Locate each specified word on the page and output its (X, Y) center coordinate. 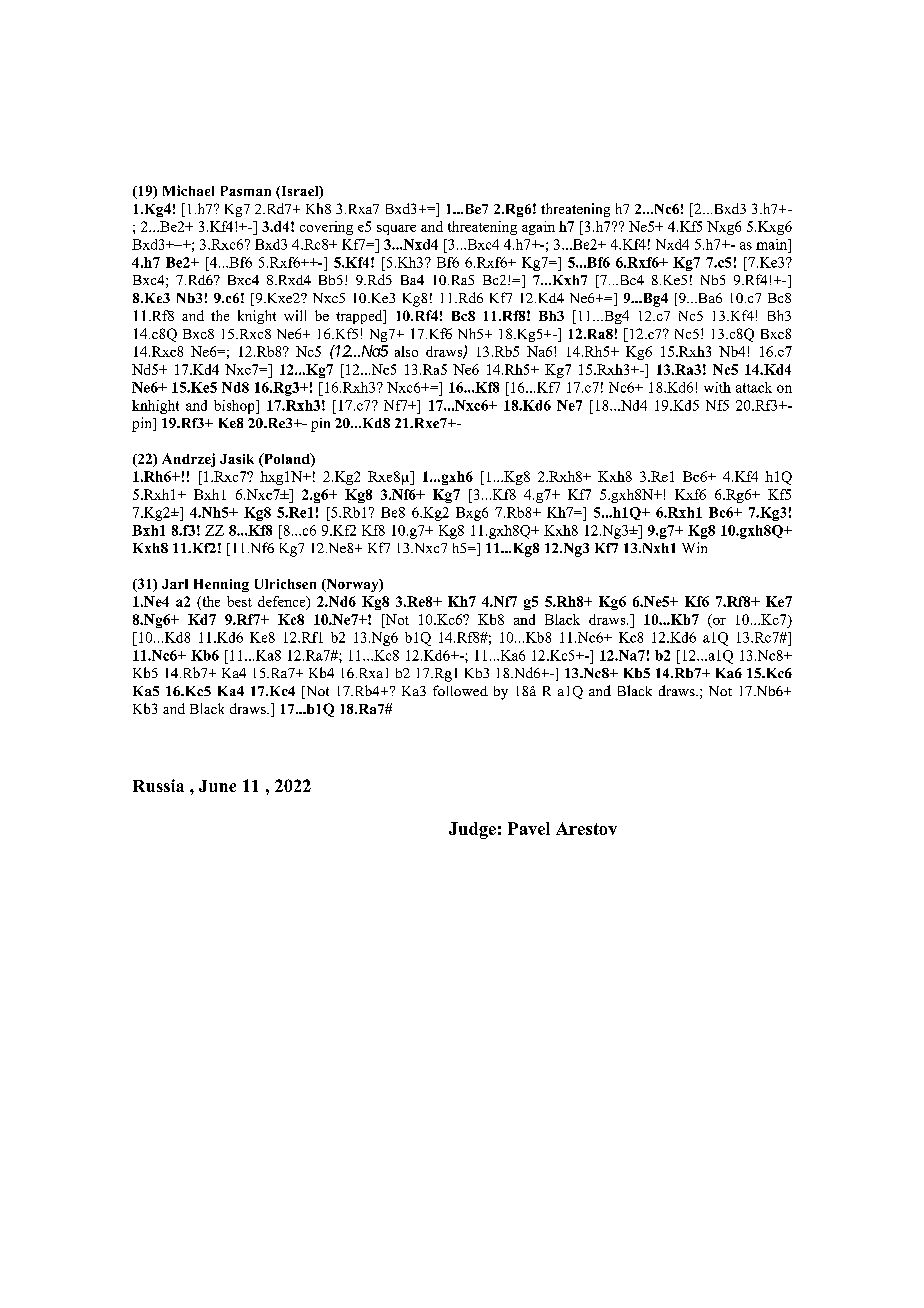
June (217, 786)
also (406, 351)
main (772, 244)
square (396, 230)
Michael (188, 190)
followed (460, 690)
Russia (158, 785)
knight (257, 317)
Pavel (529, 828)
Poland (287, 460)
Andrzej (188, 460)
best (239, 601)
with (717, 387)
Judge (472, 830)
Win (694, 547)
